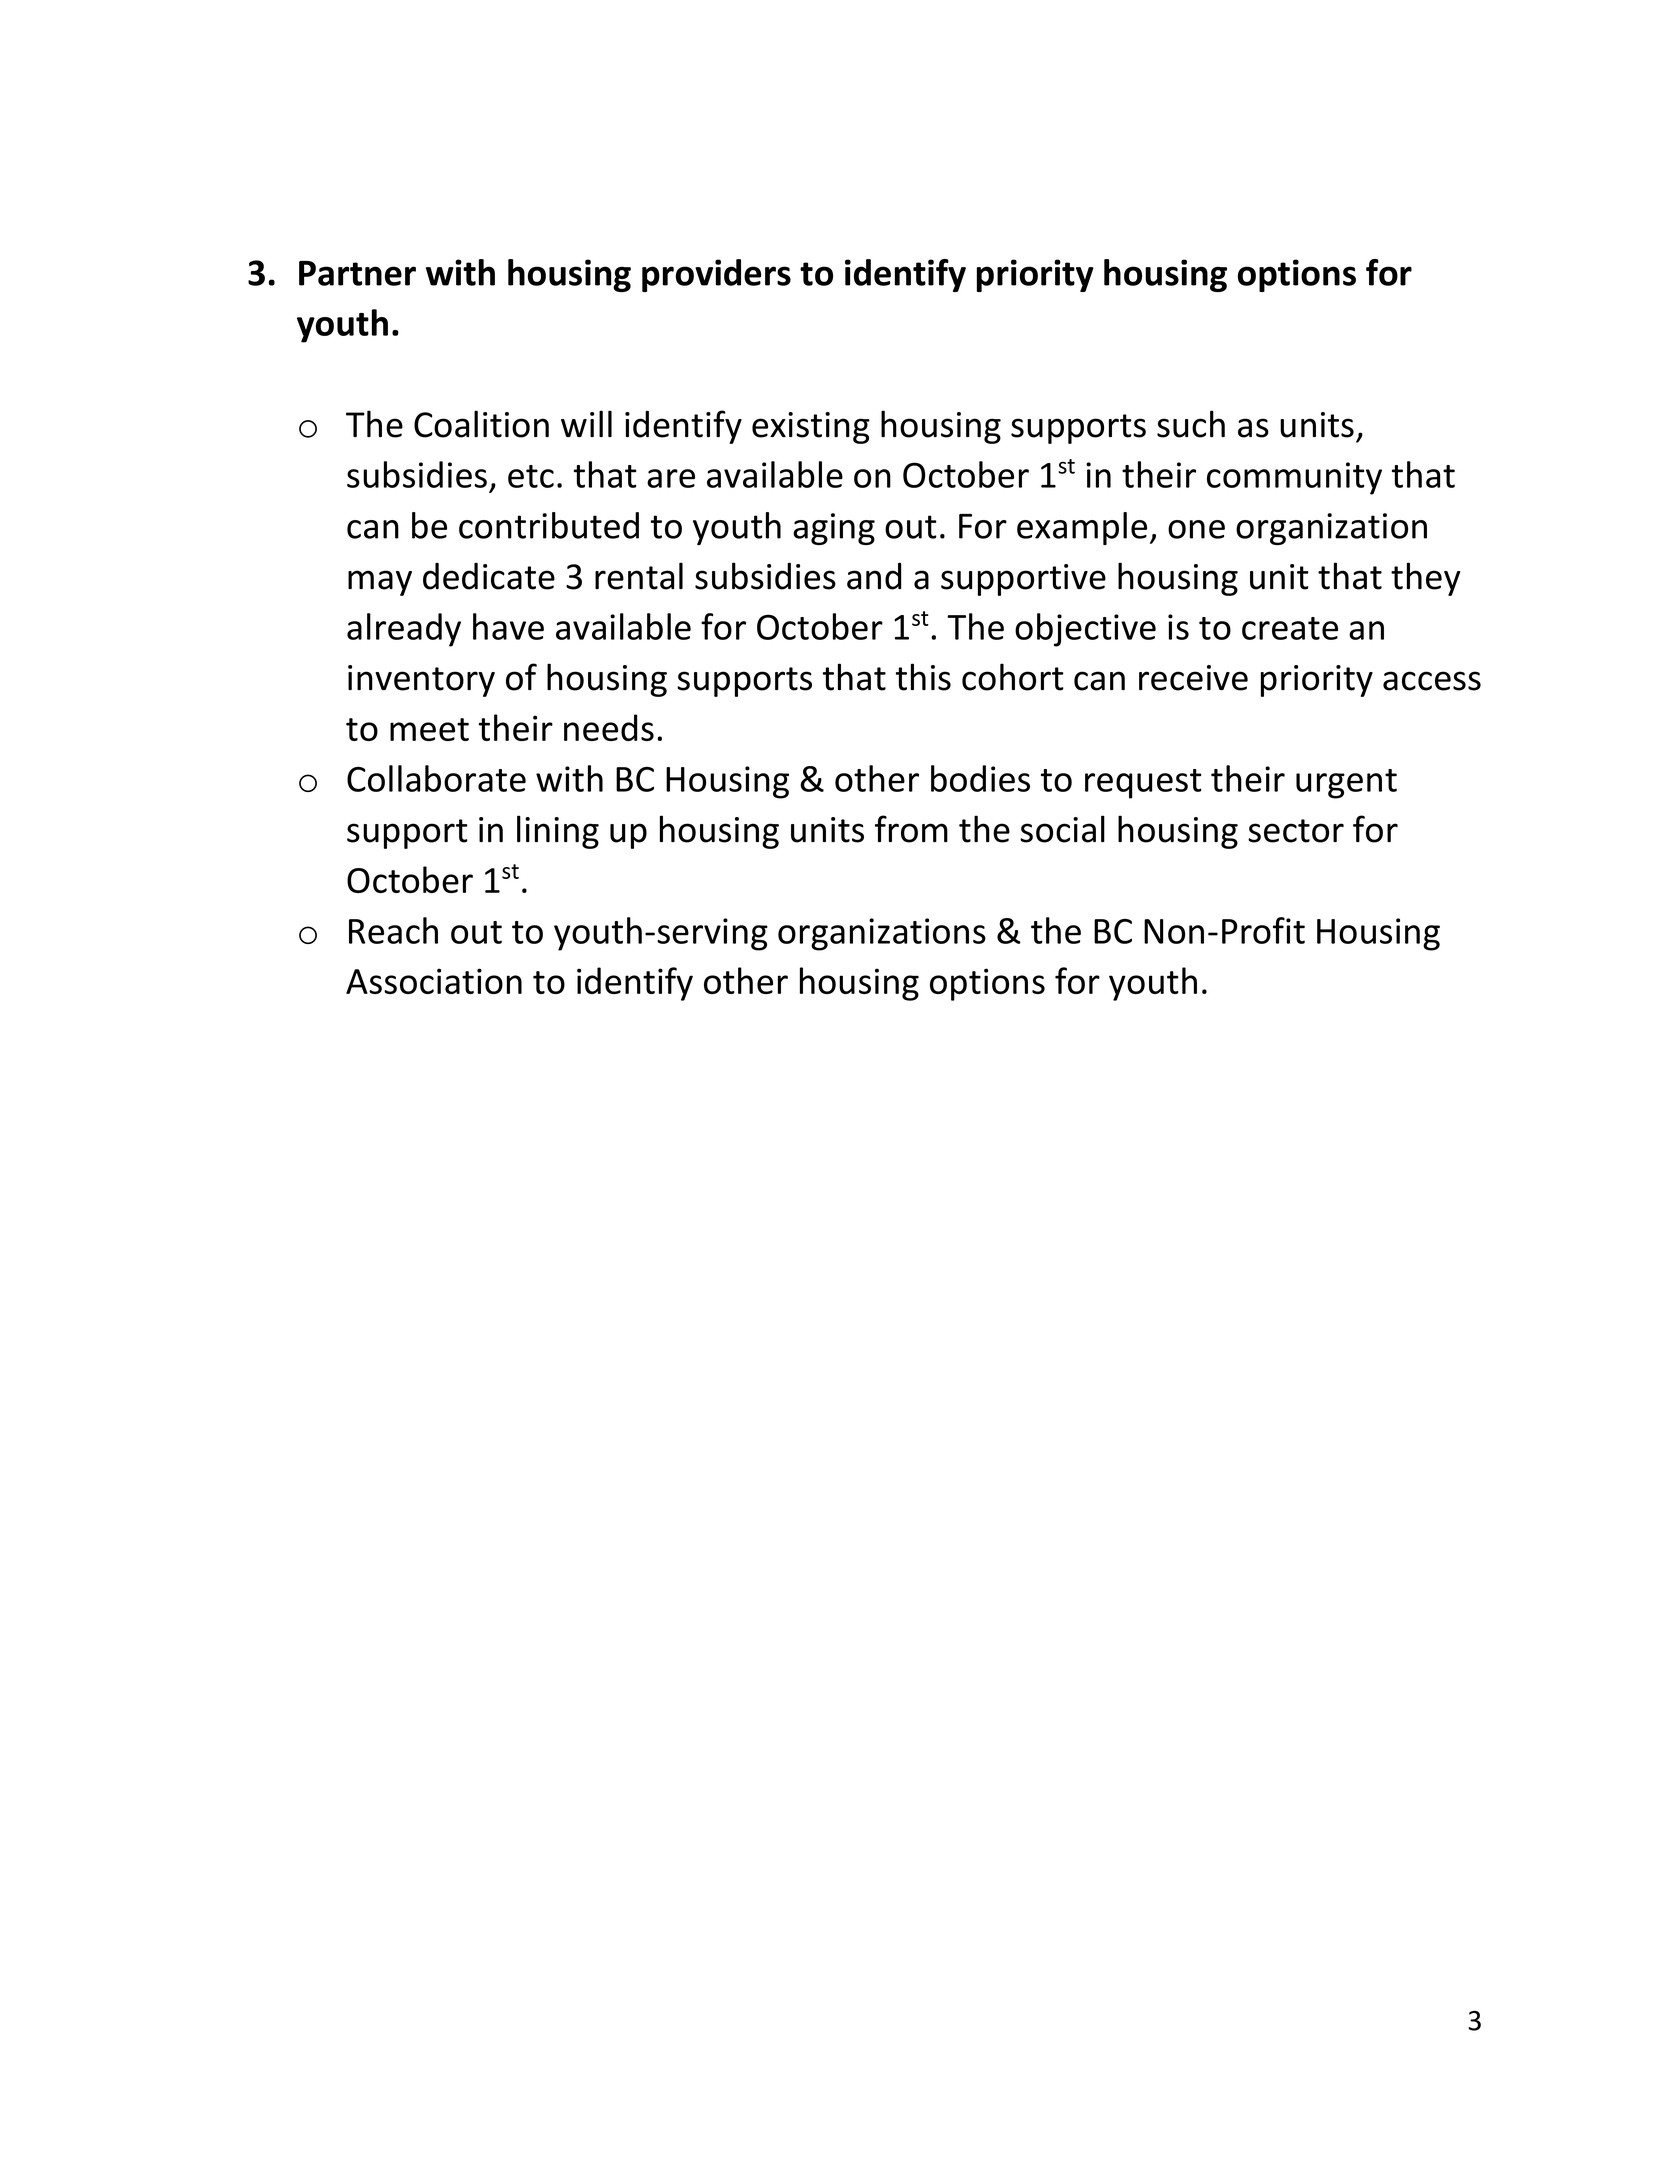  Describe the element at coordinates (357, 273) in the image. I see `Partner` at that location.
